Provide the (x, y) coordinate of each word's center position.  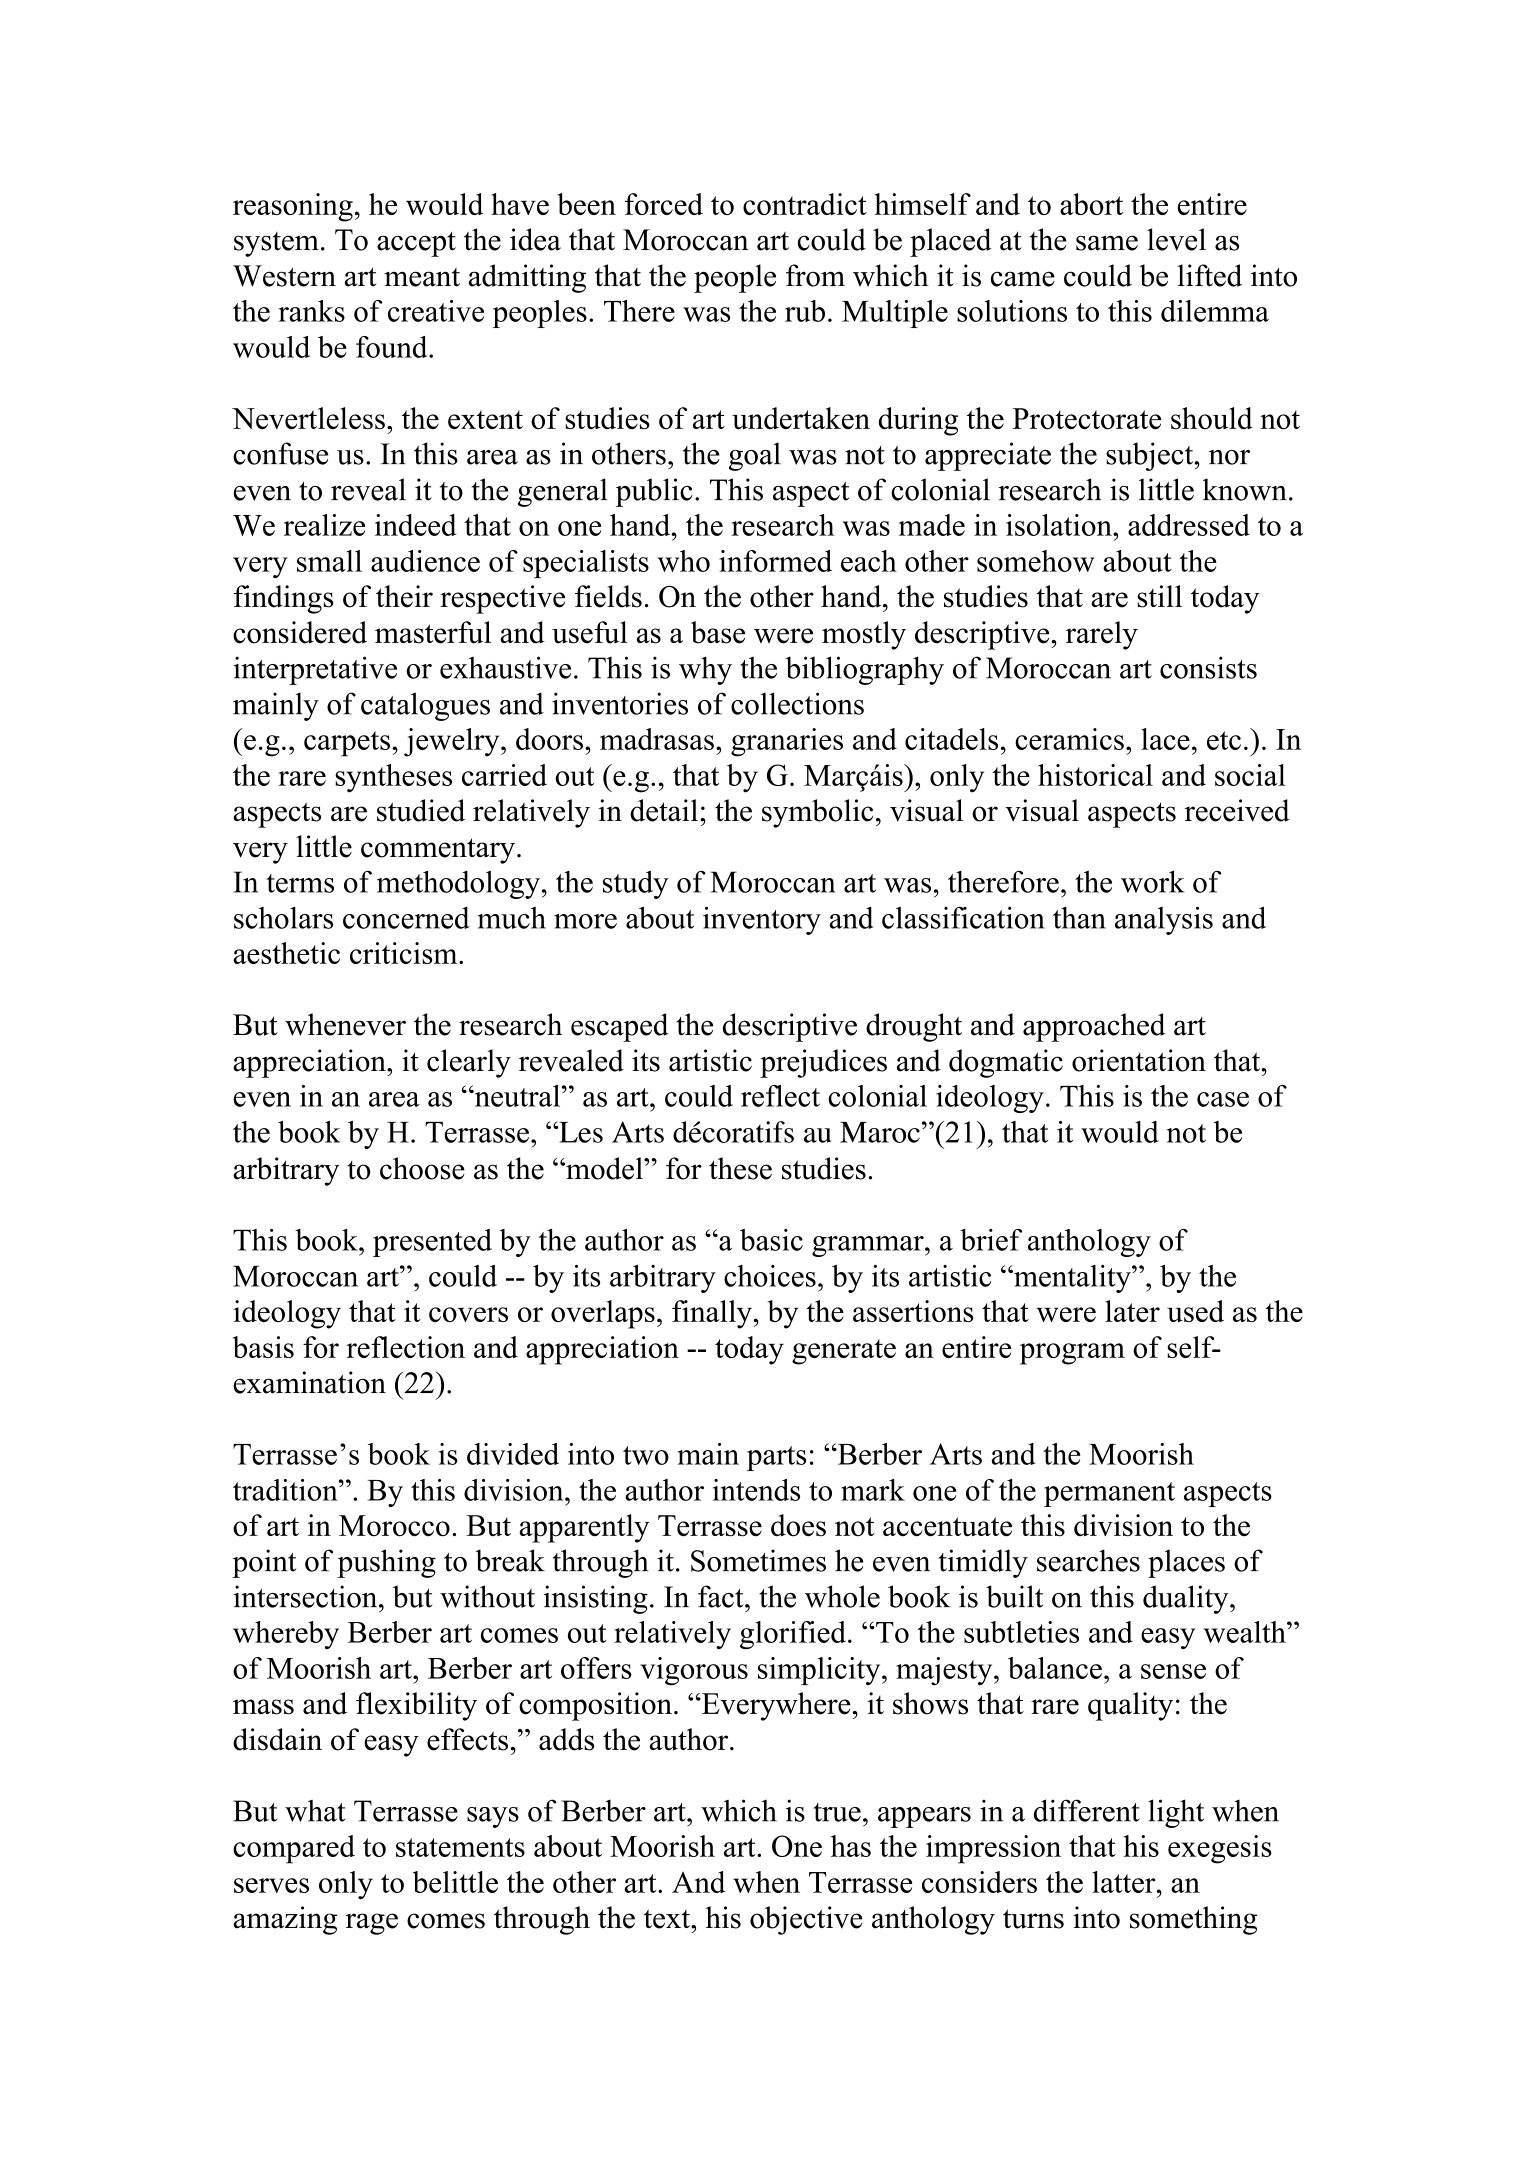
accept (416, 244)
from (815, 275)
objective (806, 1920)
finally (713, 1314)
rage (372, 1924)
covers (468, 1314)
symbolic (817, 813)
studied (421, 810)
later (1132, 1311)
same (1107, 243)
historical (1095, 775)
